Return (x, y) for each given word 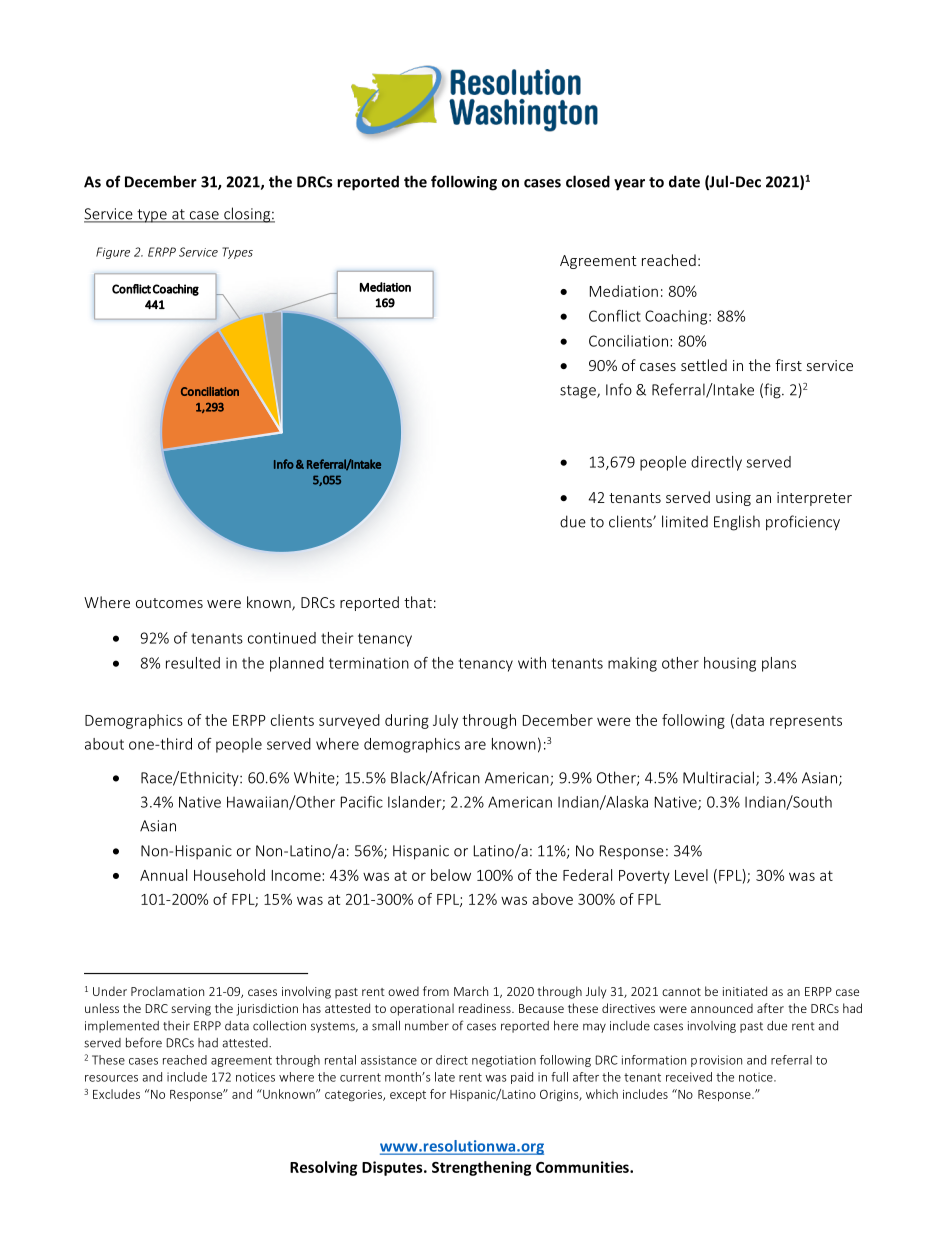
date (684, 181)
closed (588, 181)
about (104, 744)
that (418, 602)
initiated (745, 991)
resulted (193, 663)
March (471, 991)
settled (704, 365)
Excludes (116, 1094)
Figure (113, 253)
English (737, 523)
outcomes (169, 603)
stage (579, 392)
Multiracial (718, 777)
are (475, 745)
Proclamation (167, 991)
